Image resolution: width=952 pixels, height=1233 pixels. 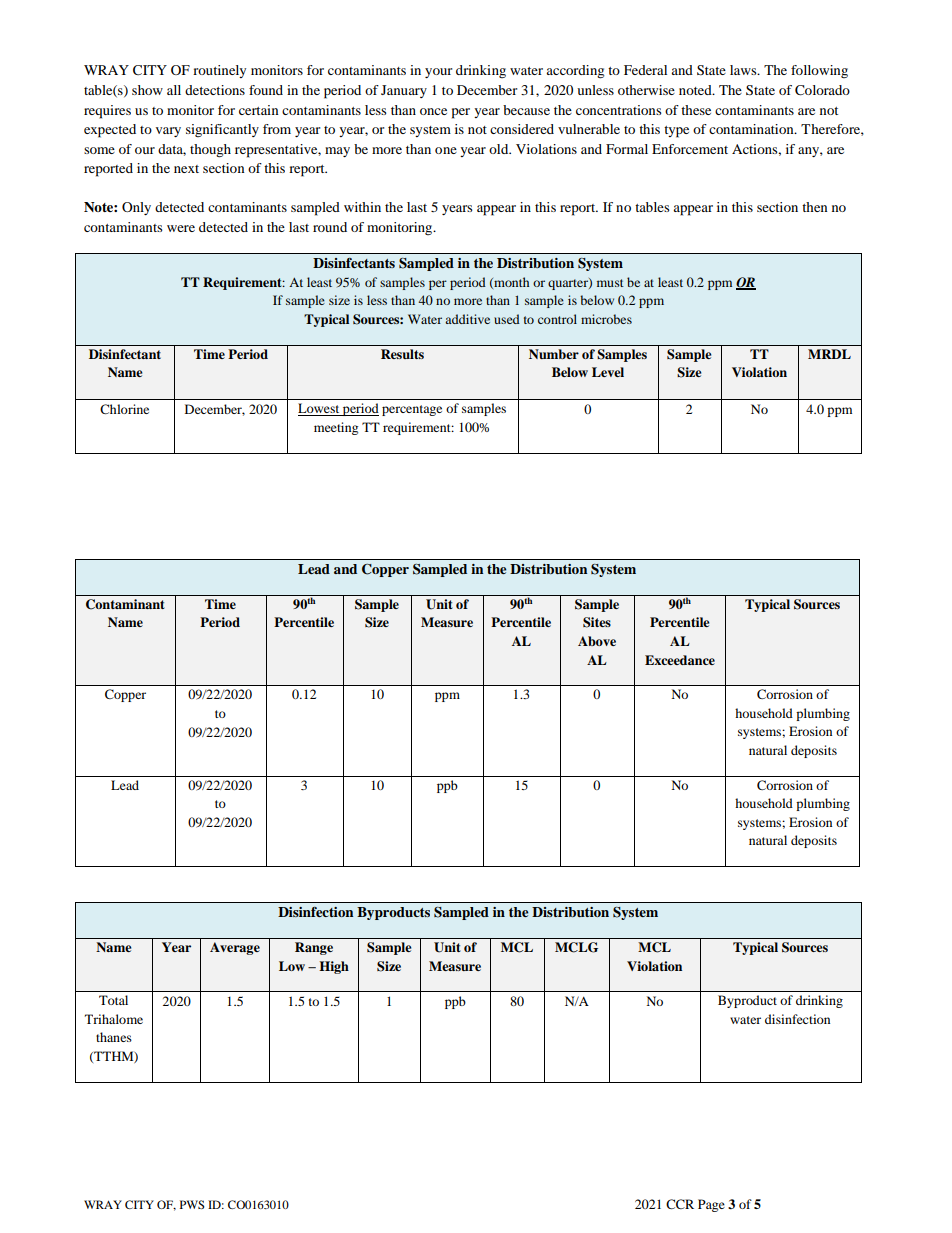 I want to click on Chlorine, so click(x=124, y=409).
